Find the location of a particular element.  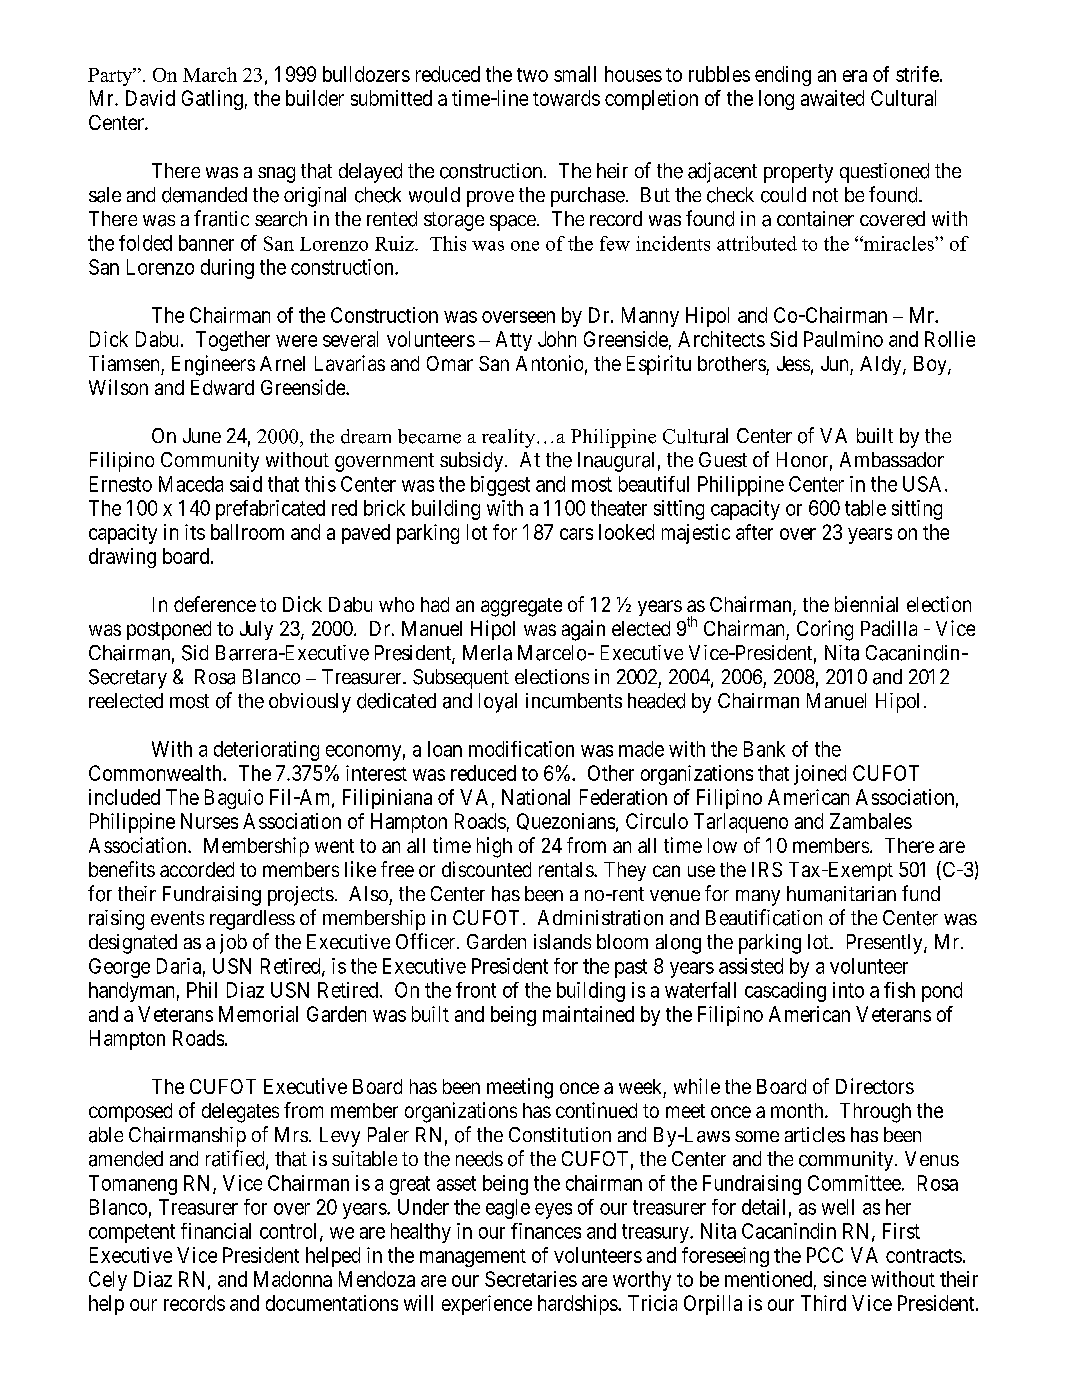

discounted is located at coordinates (486, 869).
